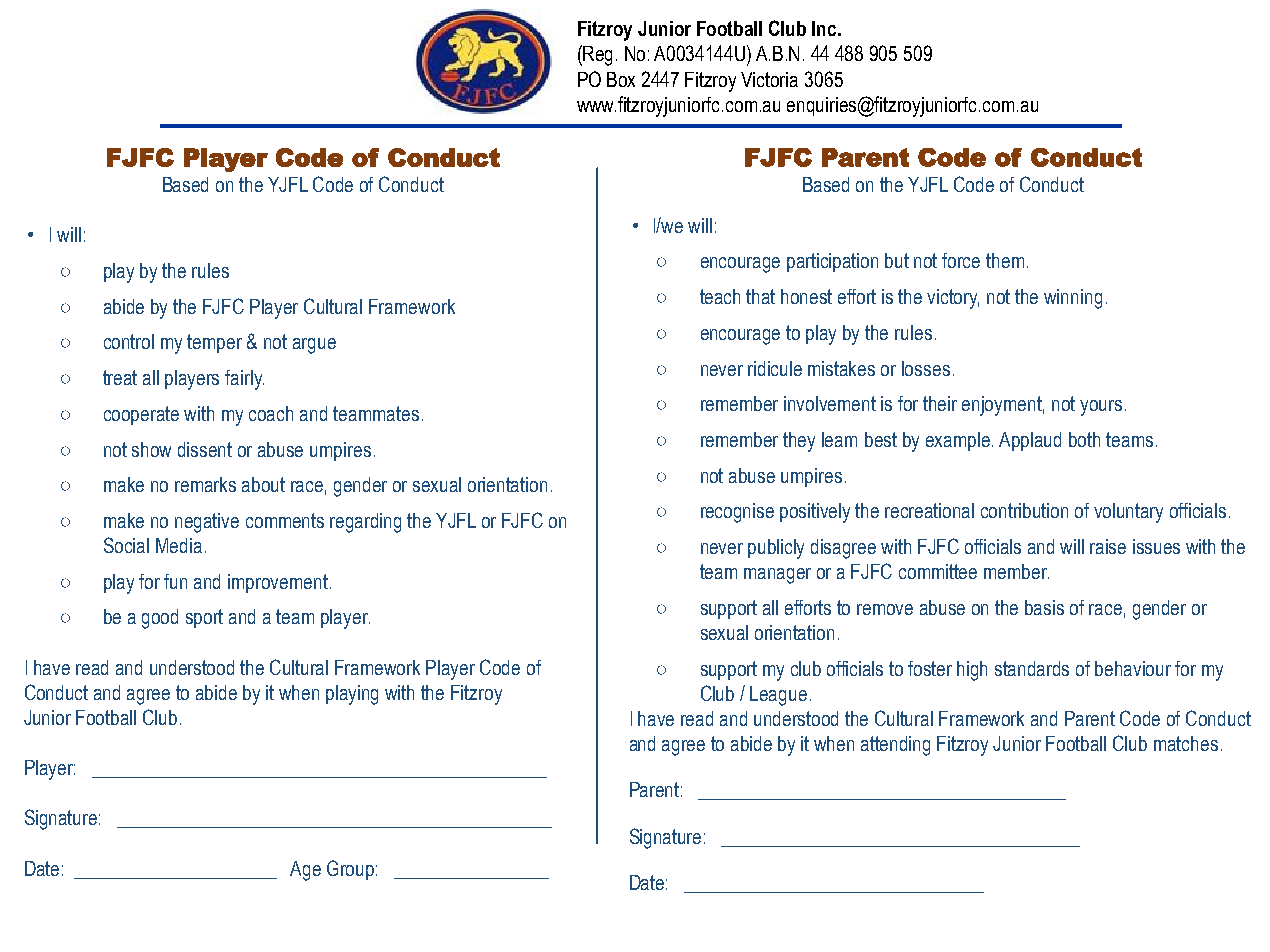  I want to click on sport, so click(204, 618).
